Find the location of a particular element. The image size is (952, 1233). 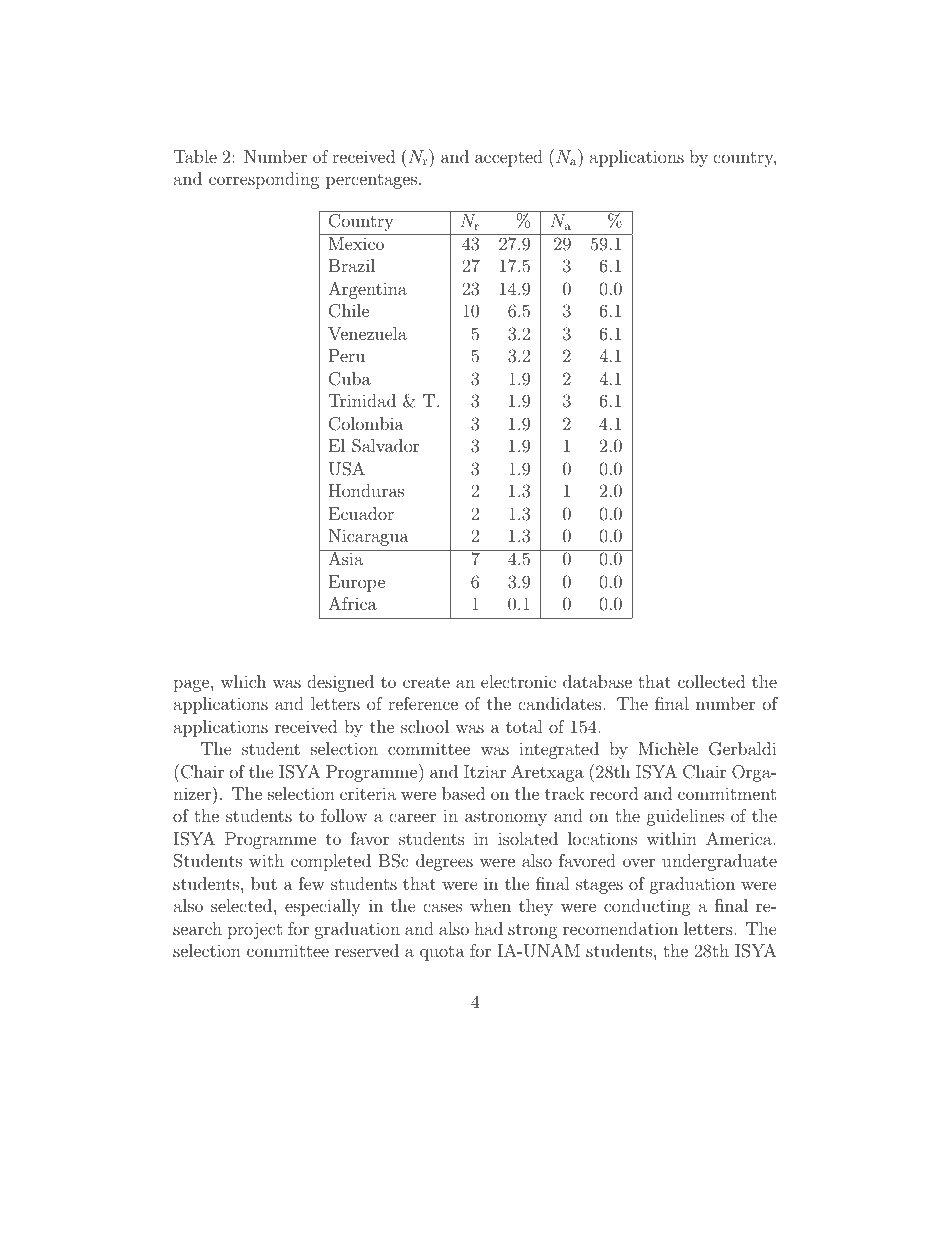

Nicaragua is located at coordinates (369, 537).
